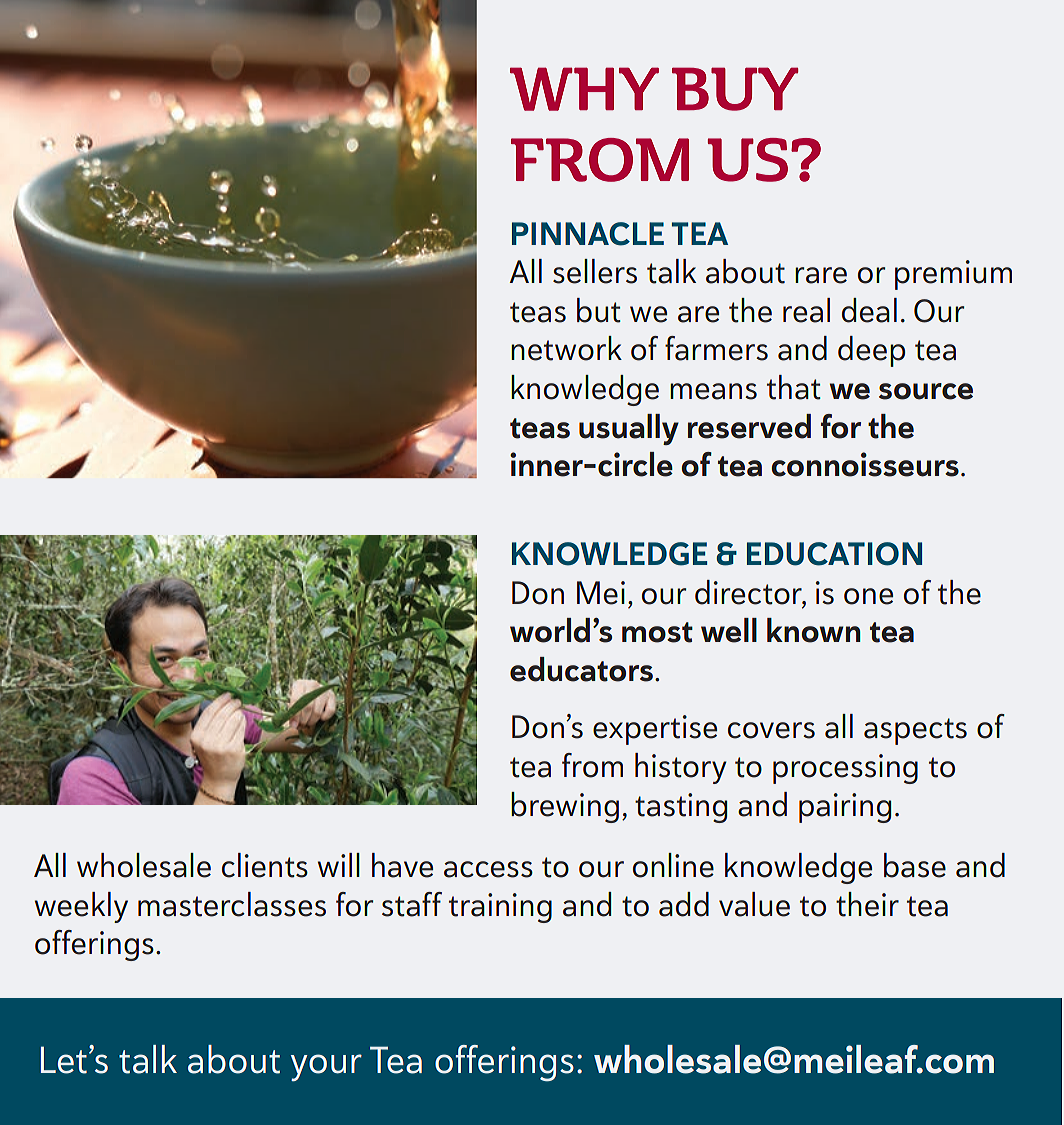  I want to click on one, so click(868, 596).
